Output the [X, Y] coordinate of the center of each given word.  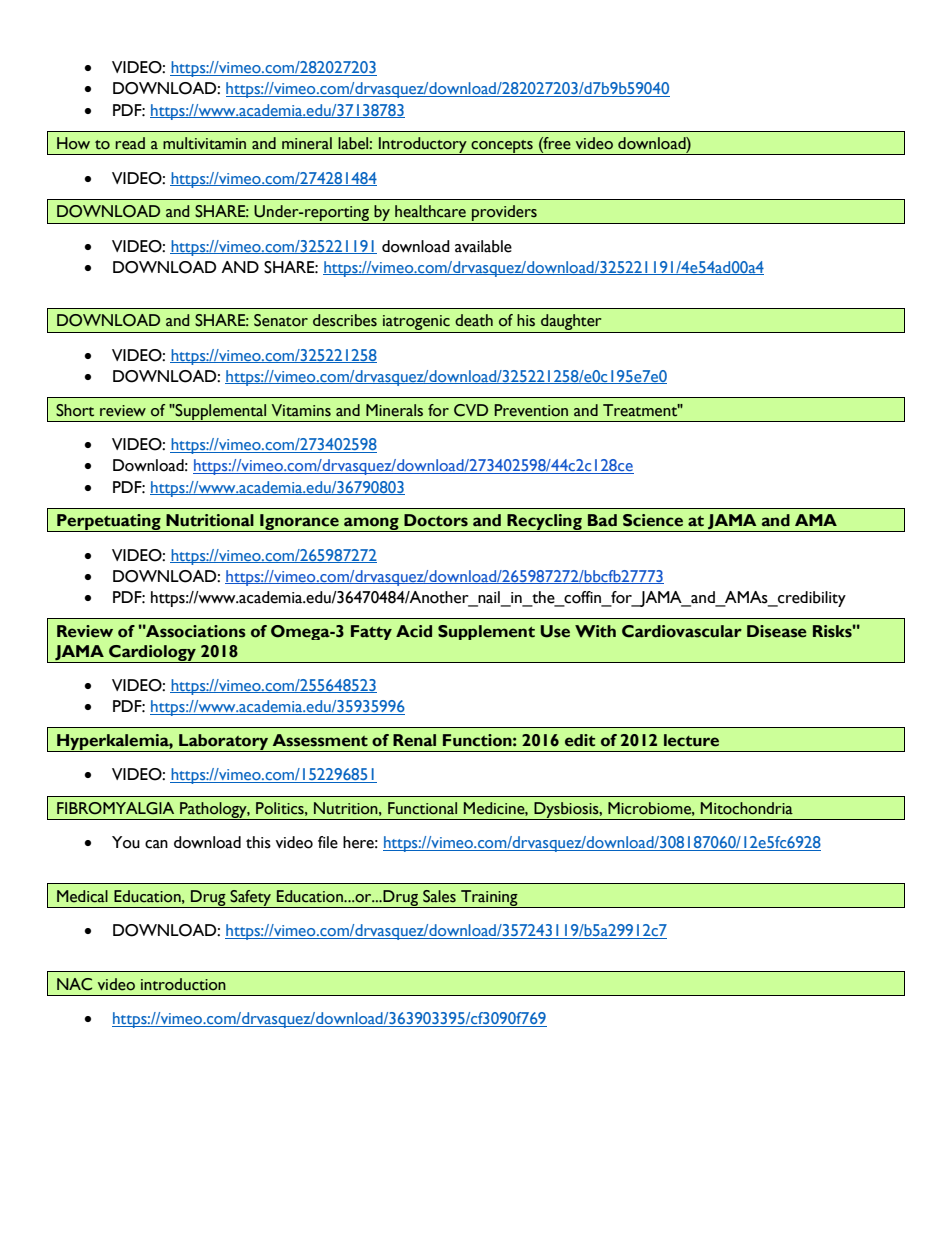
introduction [183, 984]
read [130, 143]
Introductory [423, 146]
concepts [502, 147]
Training [489, 899]
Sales [439, 896]
